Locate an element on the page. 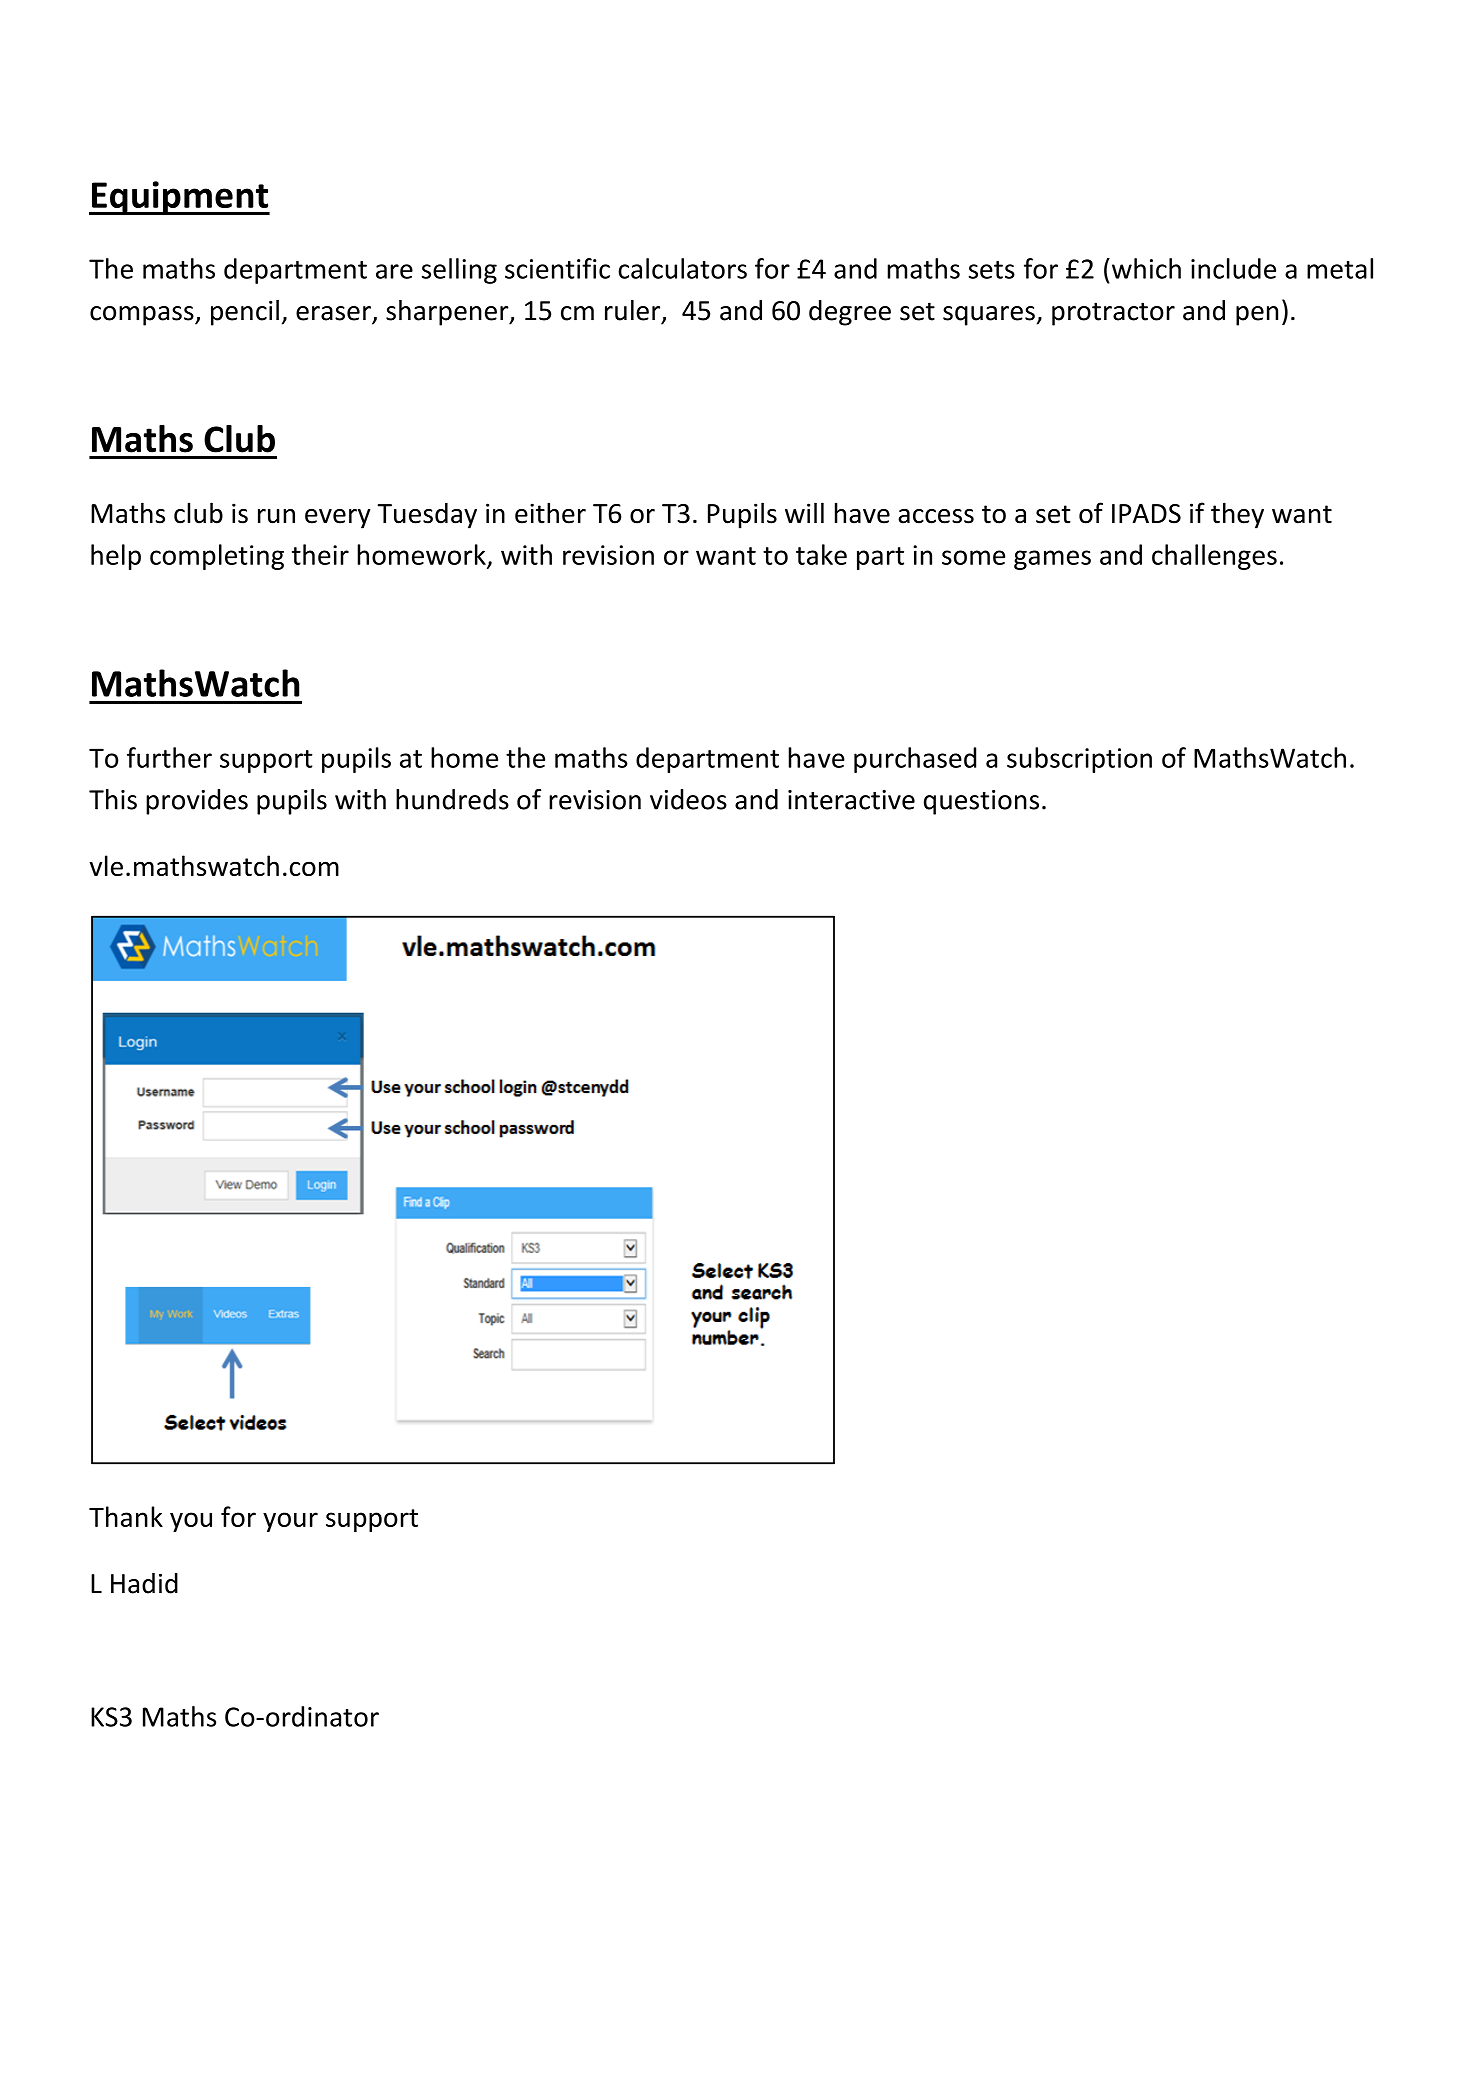  completing is located at coordinates (217, 557).
